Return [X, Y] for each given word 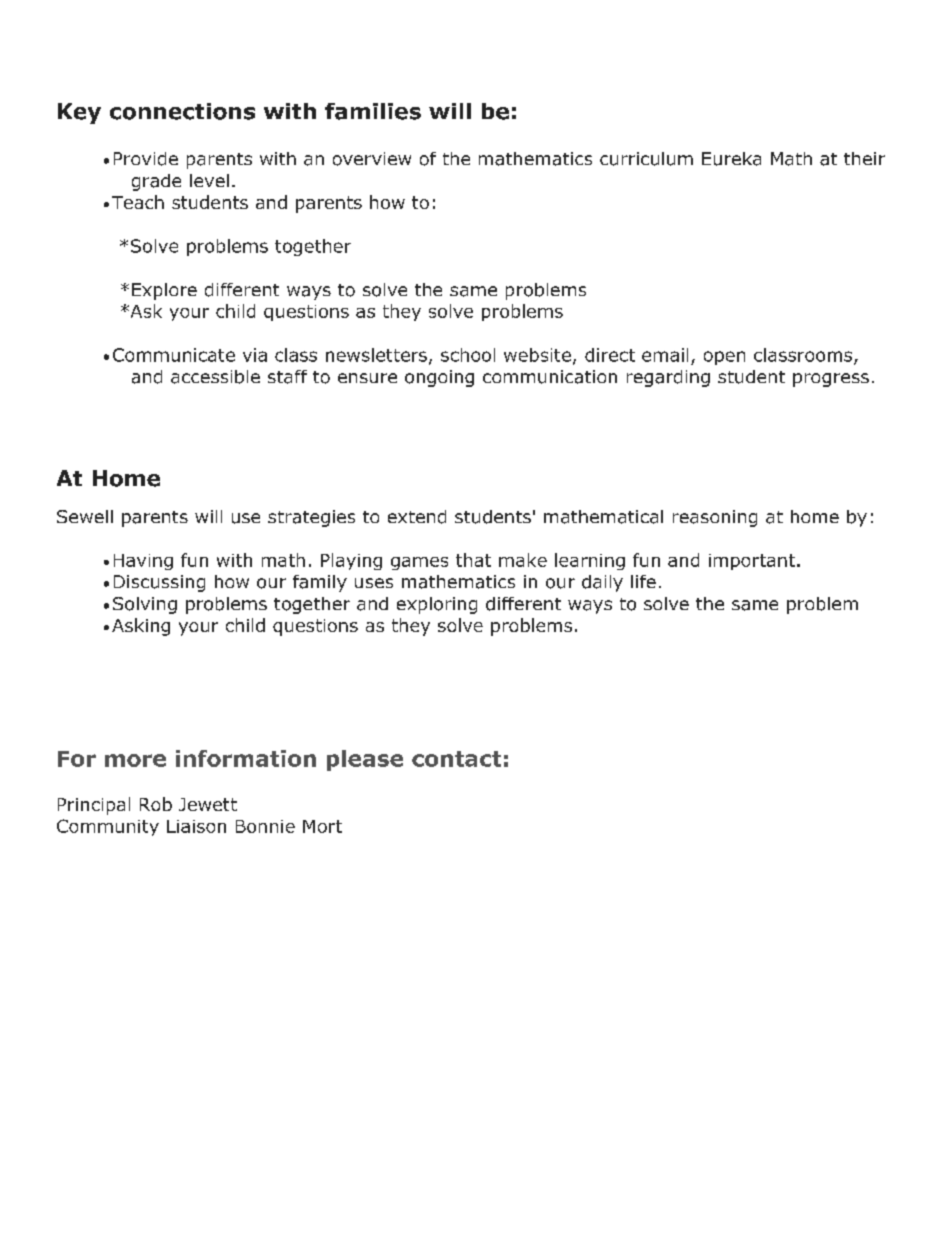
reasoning [715, 518]
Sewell [85, 516]
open [724, 358]
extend [417, 517]
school [468, 355]
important [752, 562]
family [320, 583]
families [373, 111]
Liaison [196, 826]
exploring [437, 605]
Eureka [731, 159]
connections [182, 111]
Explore [164, 291]
